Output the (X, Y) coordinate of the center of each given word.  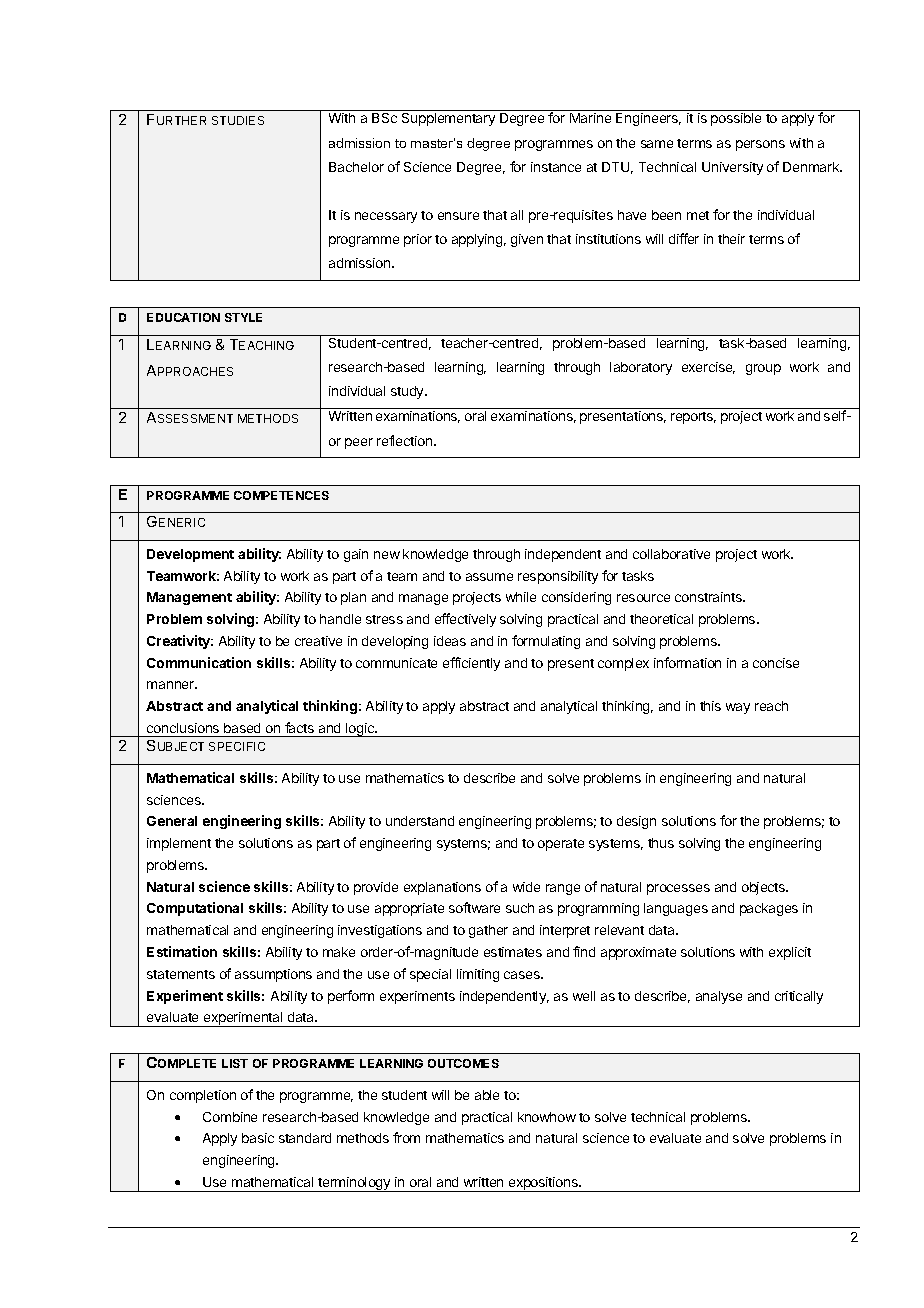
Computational (195, 909)
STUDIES (238, 120)
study (408, 392)
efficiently (471, 664)
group (763, 369)
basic (258, 1138)
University (732, 168)
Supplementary (448, 119)
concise (776, 663)
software (474, 907)
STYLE (243, 317)
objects (764, 888)
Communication (199, 662)
